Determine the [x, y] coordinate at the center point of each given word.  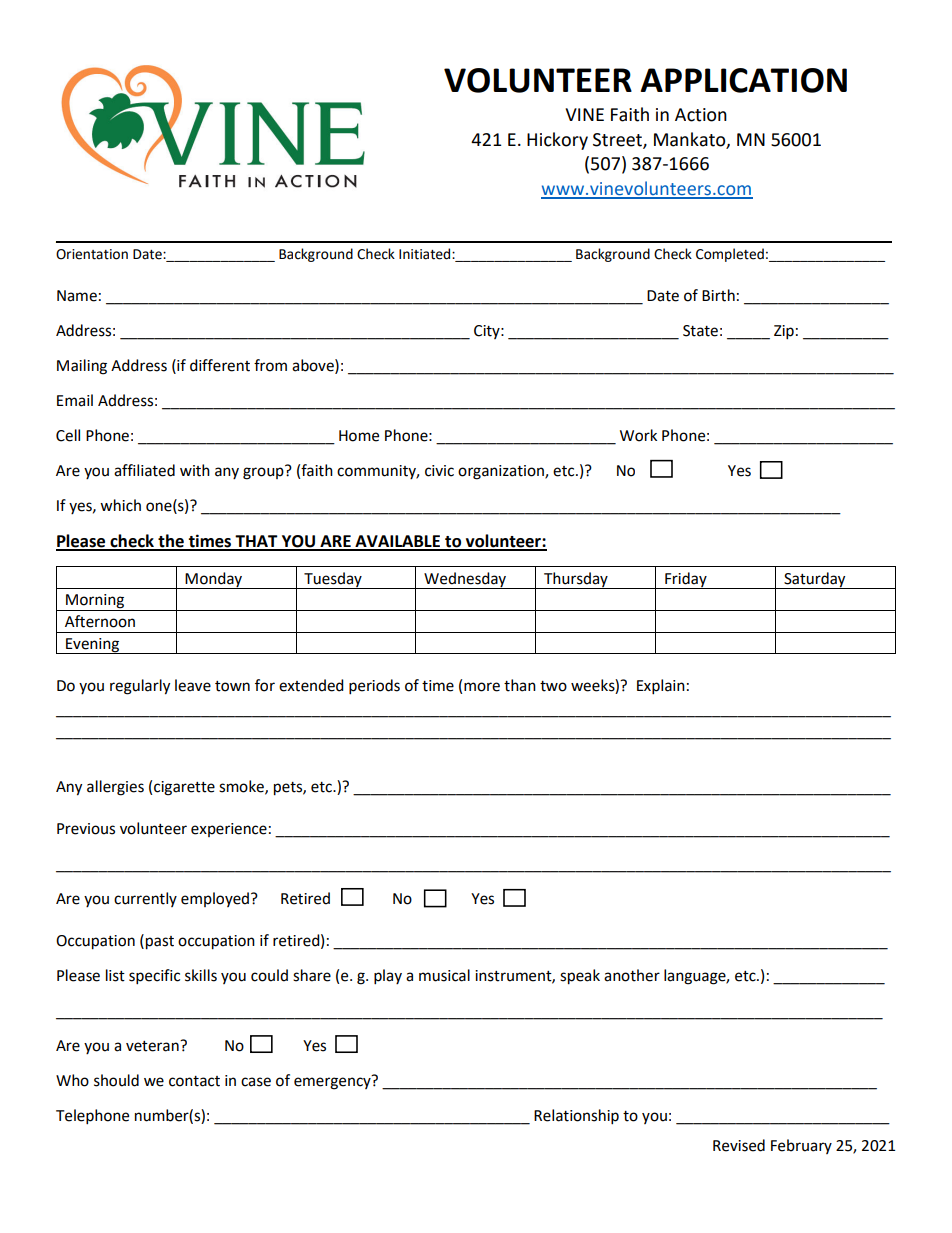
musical [444, 975]
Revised [739, 1145]
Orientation [92, 254]
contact [194, 1081]
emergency [333, 1082]
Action [701, 115]
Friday [686, 580]
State [700, 331]
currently [145, 899]
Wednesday [465, 580]
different [220, 365]
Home [359, 436]
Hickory [557, 141]
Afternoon [100, 621]
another [632, 975]
